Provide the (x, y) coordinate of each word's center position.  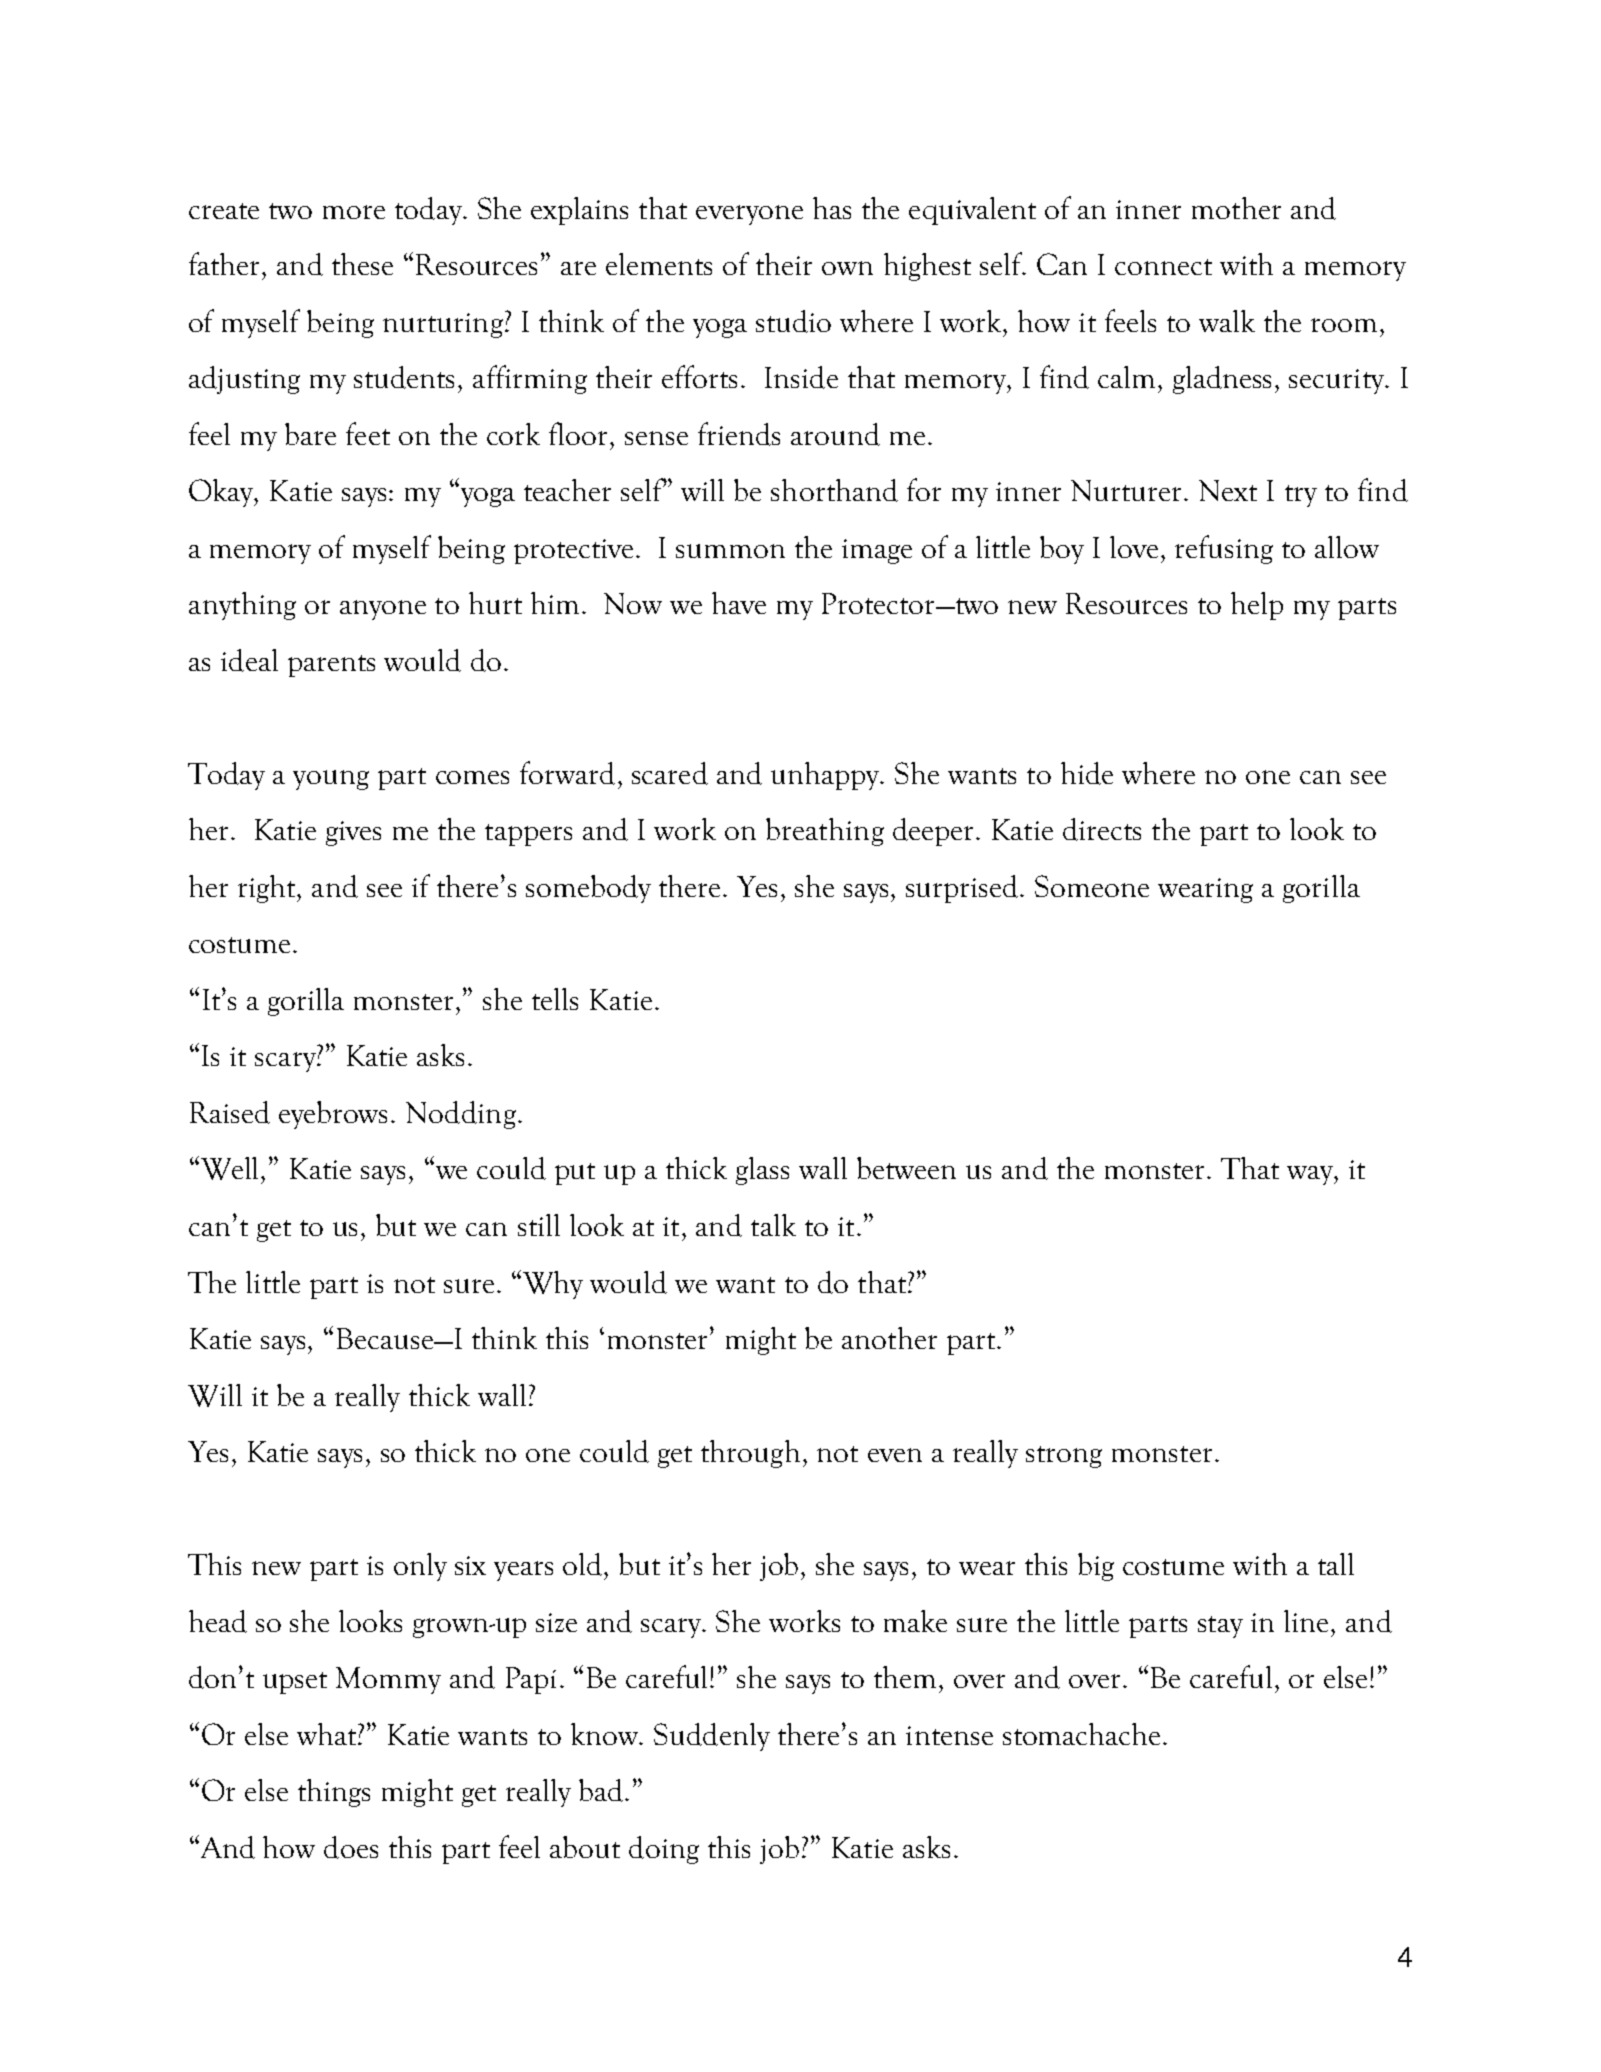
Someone (1092, 886)
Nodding (461, 1115)
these (362, 264)
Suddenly (712, 1737)
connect (1163, 267)
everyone (749, 215)
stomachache (1081, 1734)
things (334, 1793)
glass (762, 1171)
